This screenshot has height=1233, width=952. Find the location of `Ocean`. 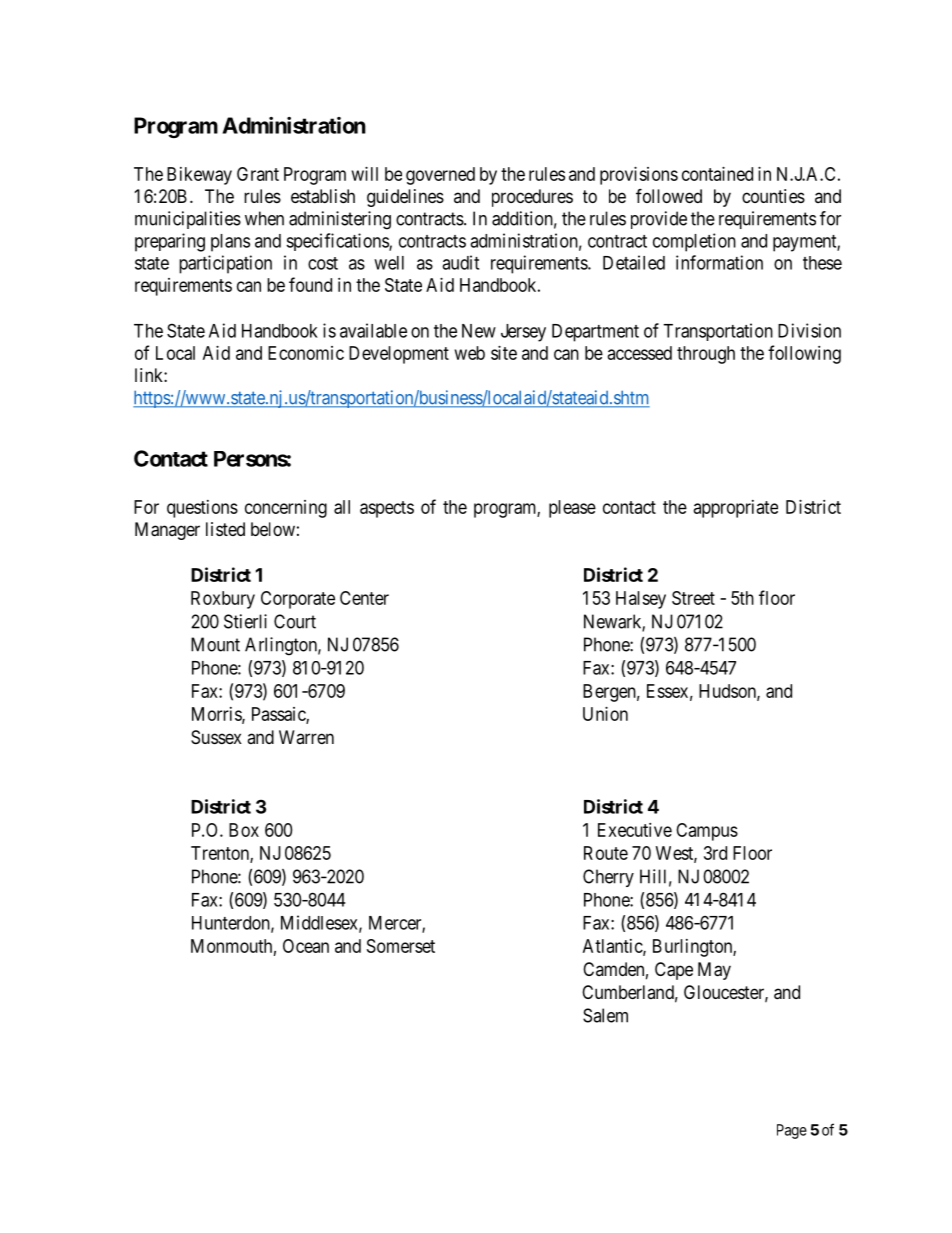

Ocean is located at coordinates (306, 946).
